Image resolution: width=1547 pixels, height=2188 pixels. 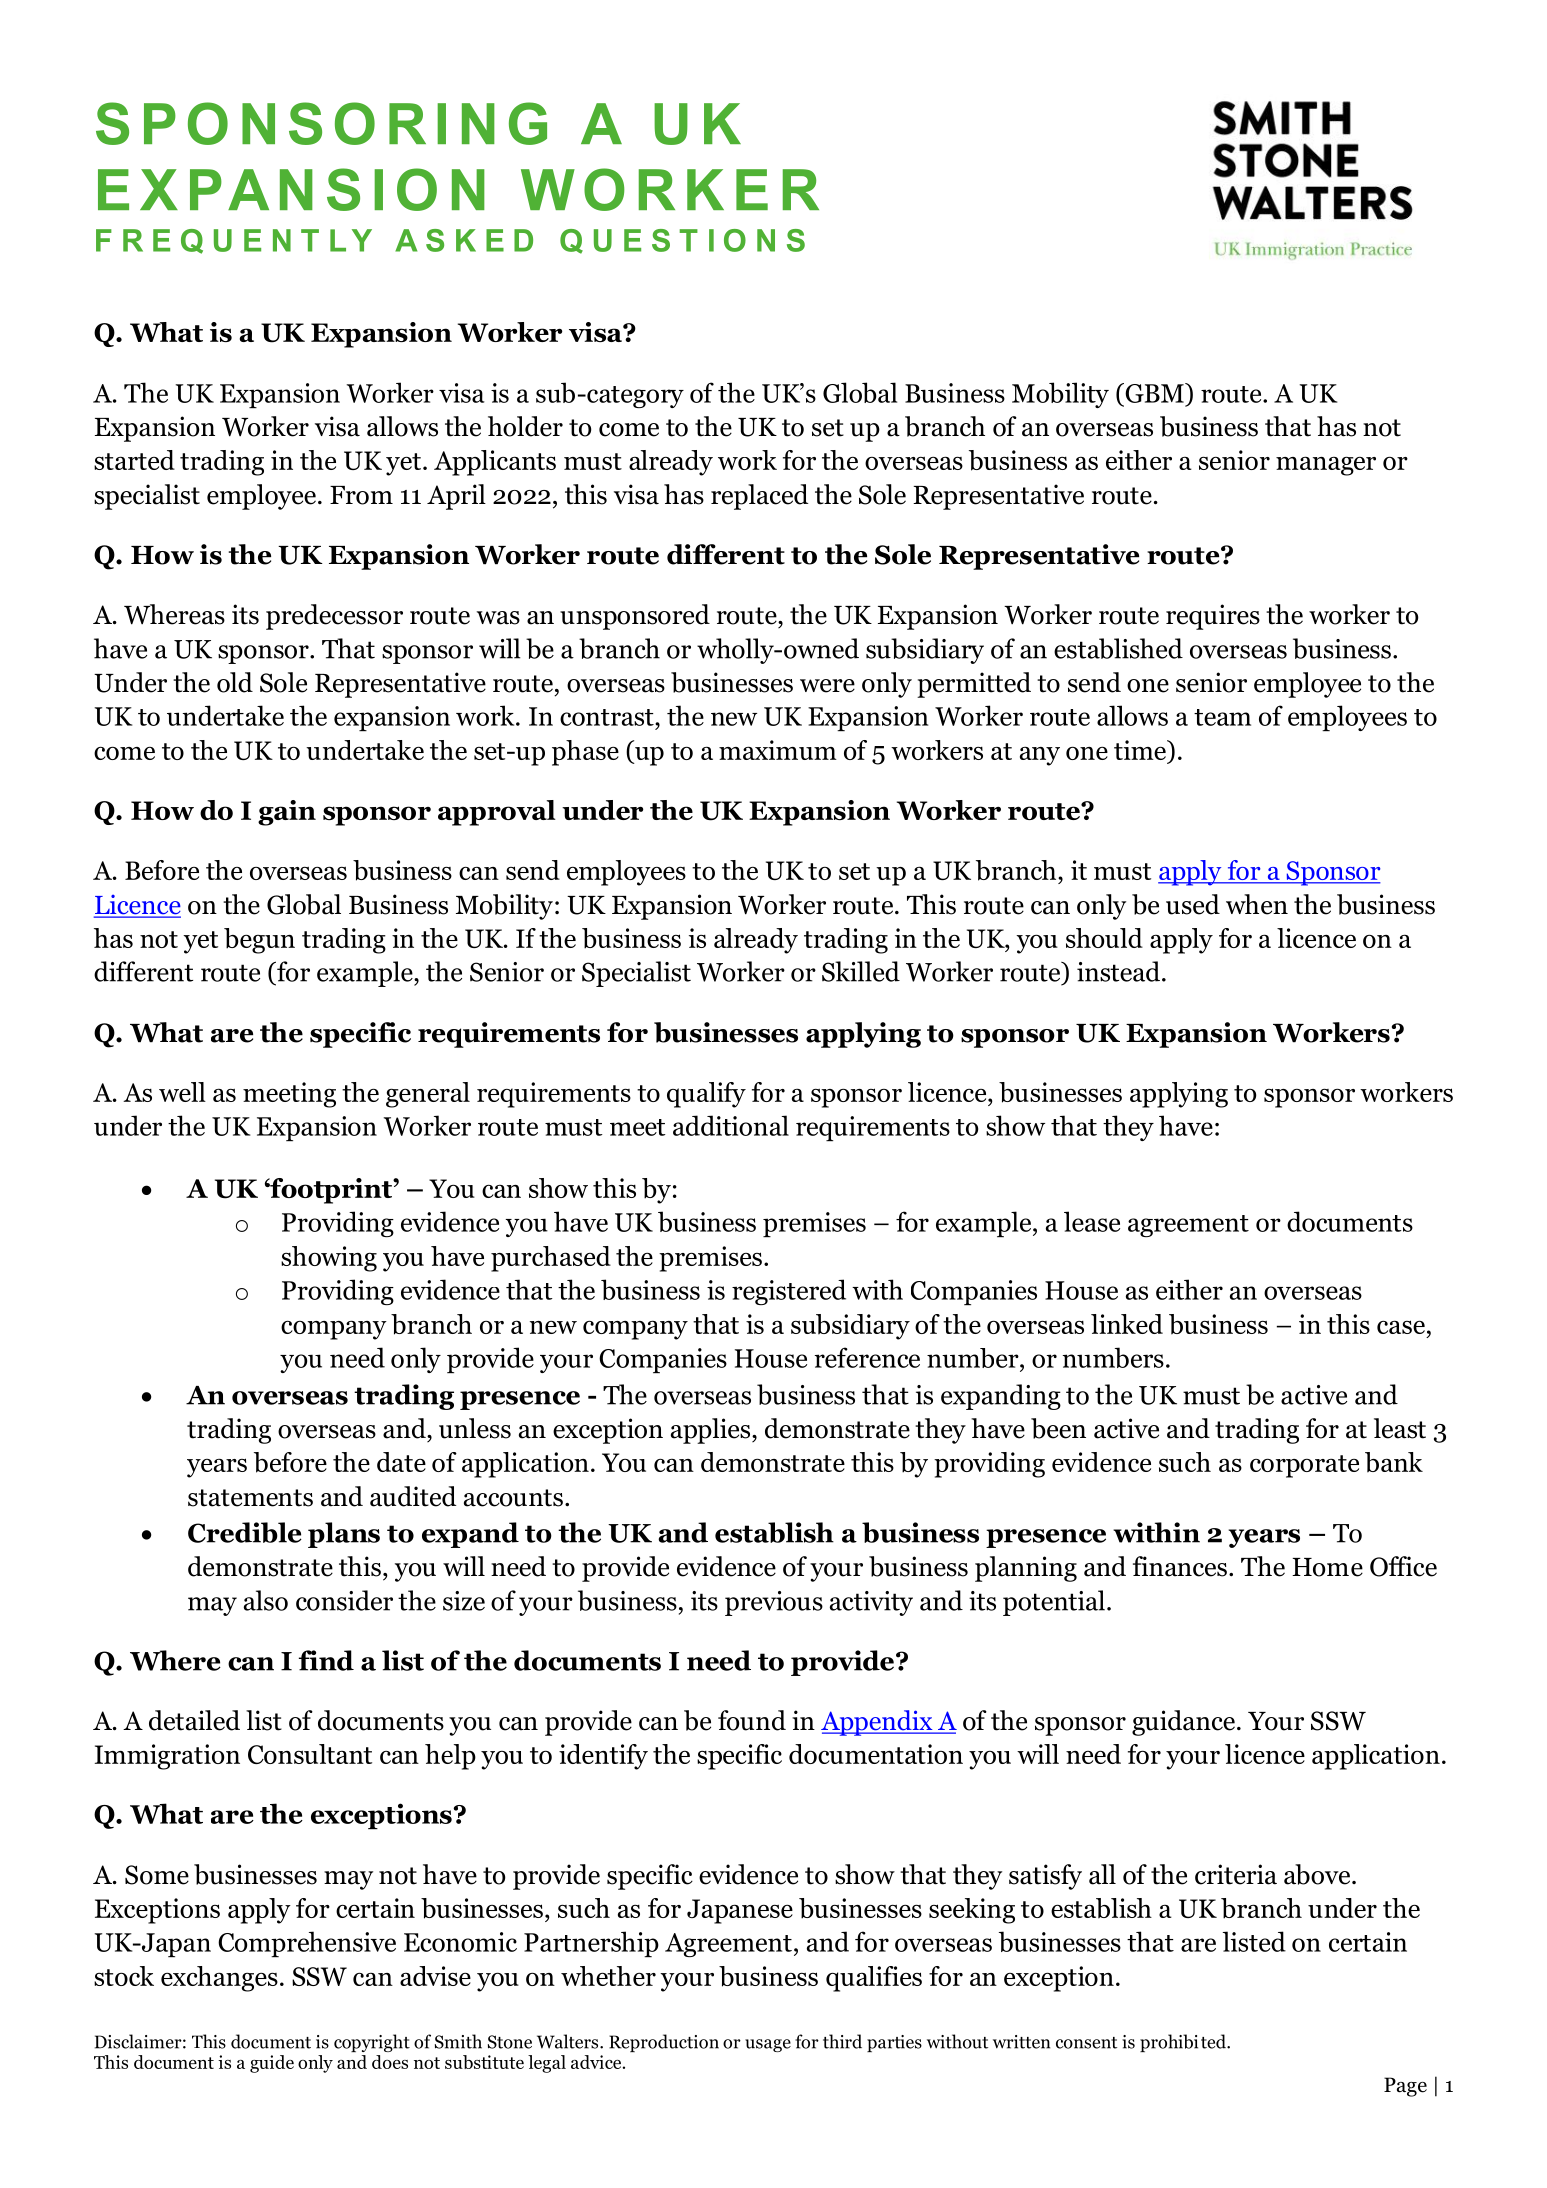 I want to click on linked, so click(x=1127, y=1324).
